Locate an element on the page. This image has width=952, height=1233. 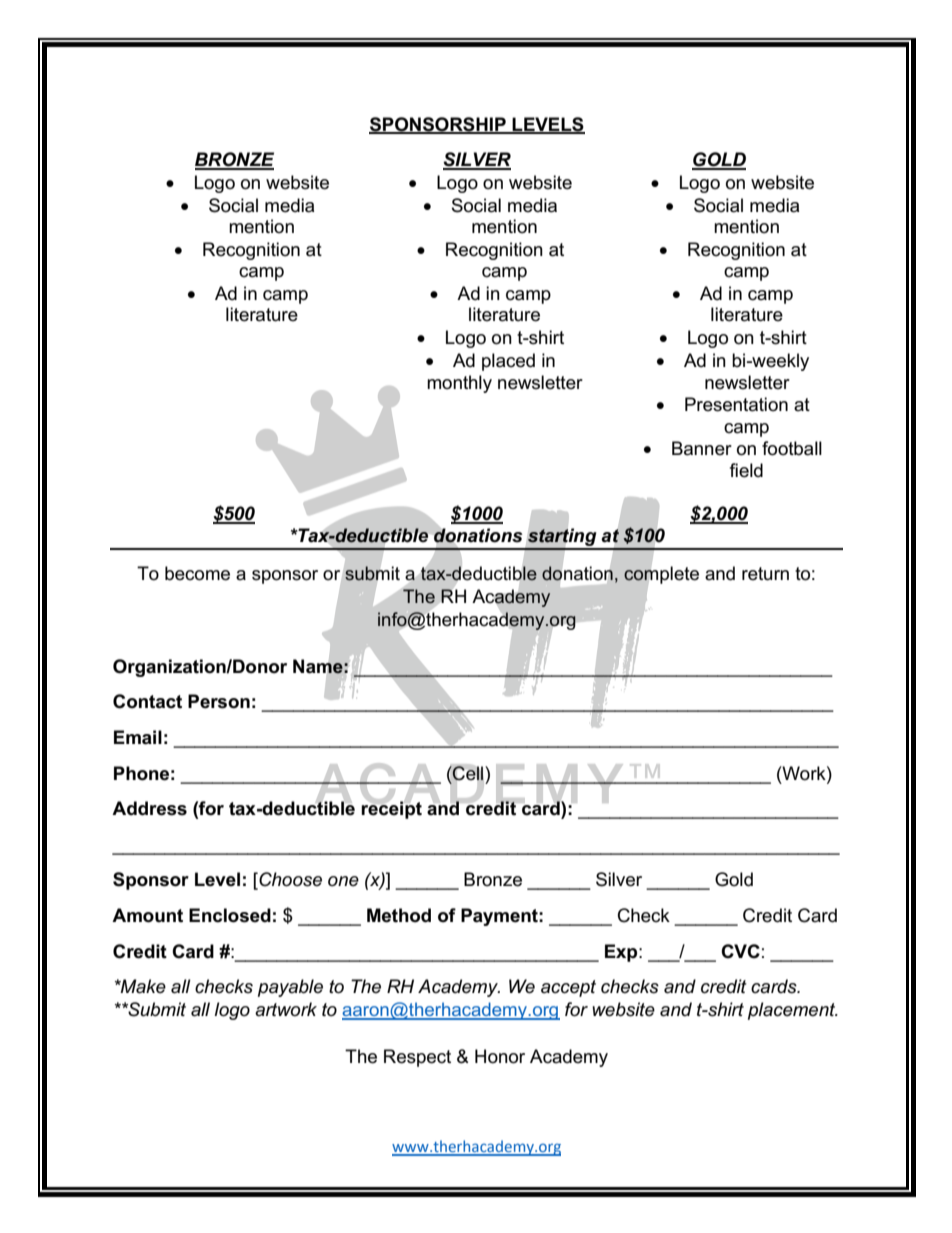
field is located at coordinates (746, 470).
